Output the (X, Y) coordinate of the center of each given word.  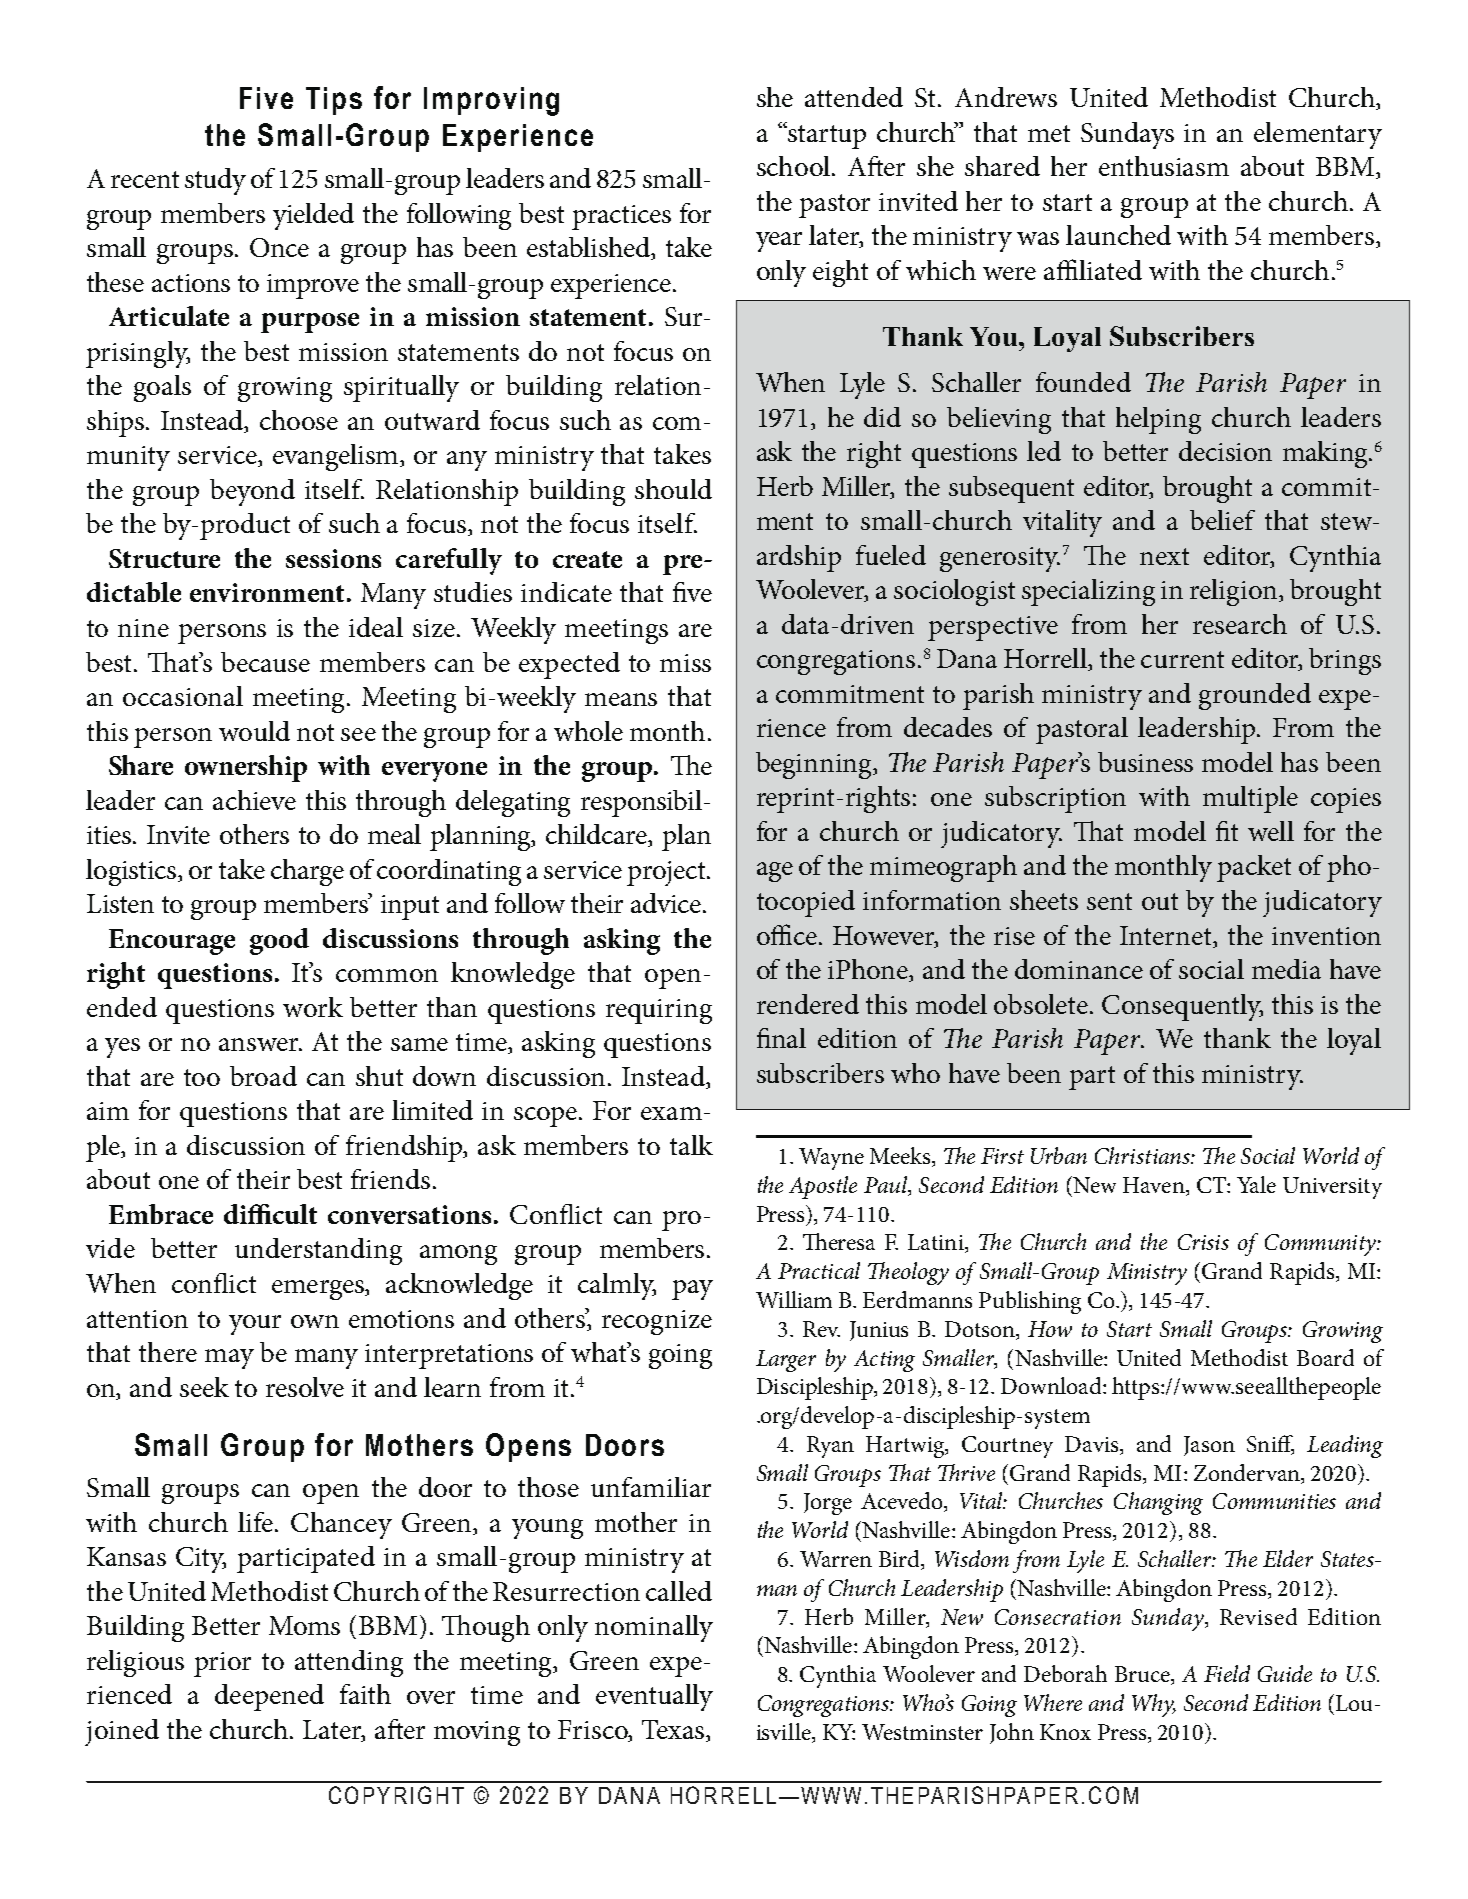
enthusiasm (1164, 166)
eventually (654, 1697)
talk (691, 1145)
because (265, 662)
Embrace (161, 1214)
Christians (1143, 1155)
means (621, 699)
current (1182, 659)
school (793, 166)
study (215, 181)
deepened (269, 1697)
